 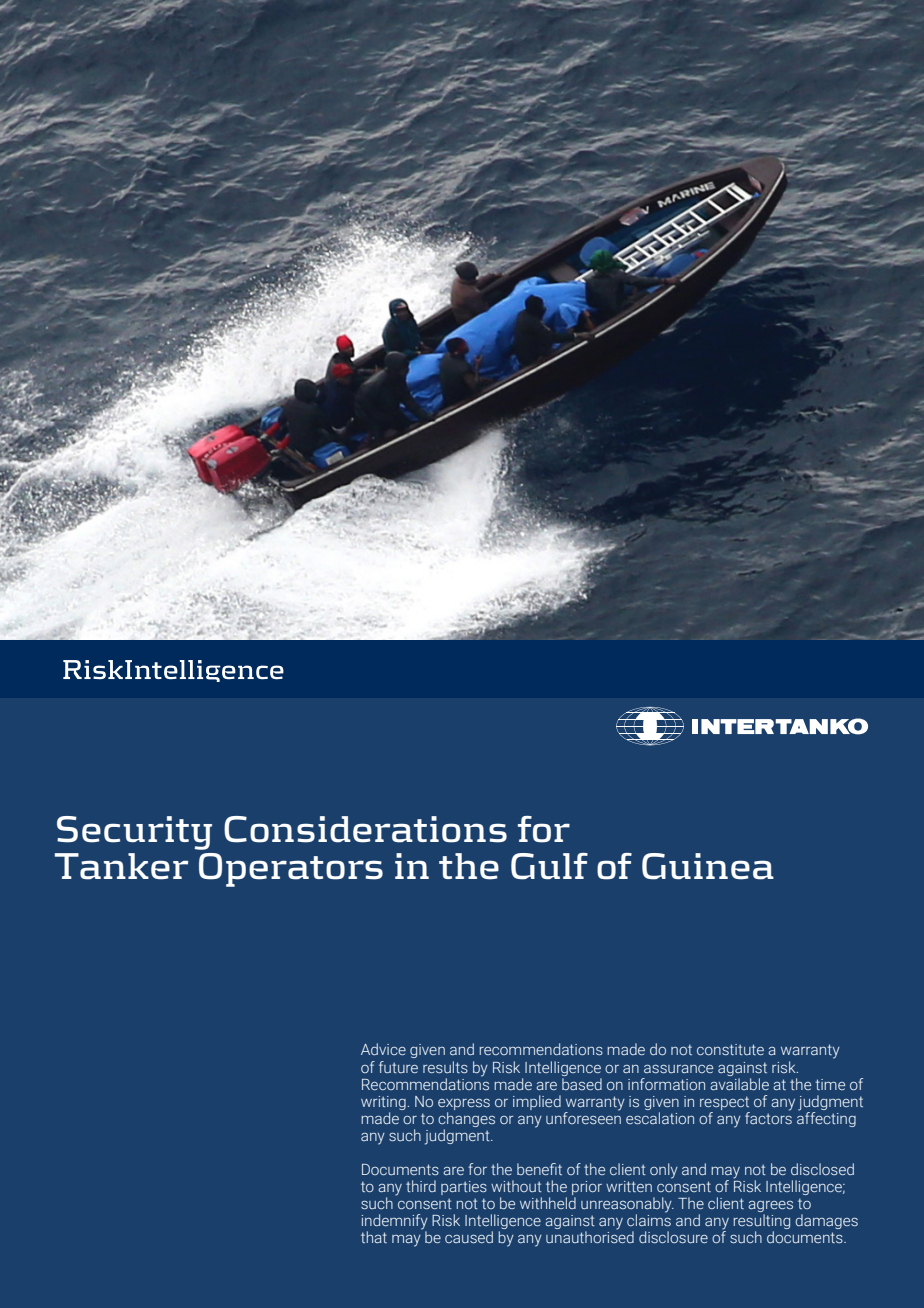 I want to click on constitute, so click(x=730, y=1049).
